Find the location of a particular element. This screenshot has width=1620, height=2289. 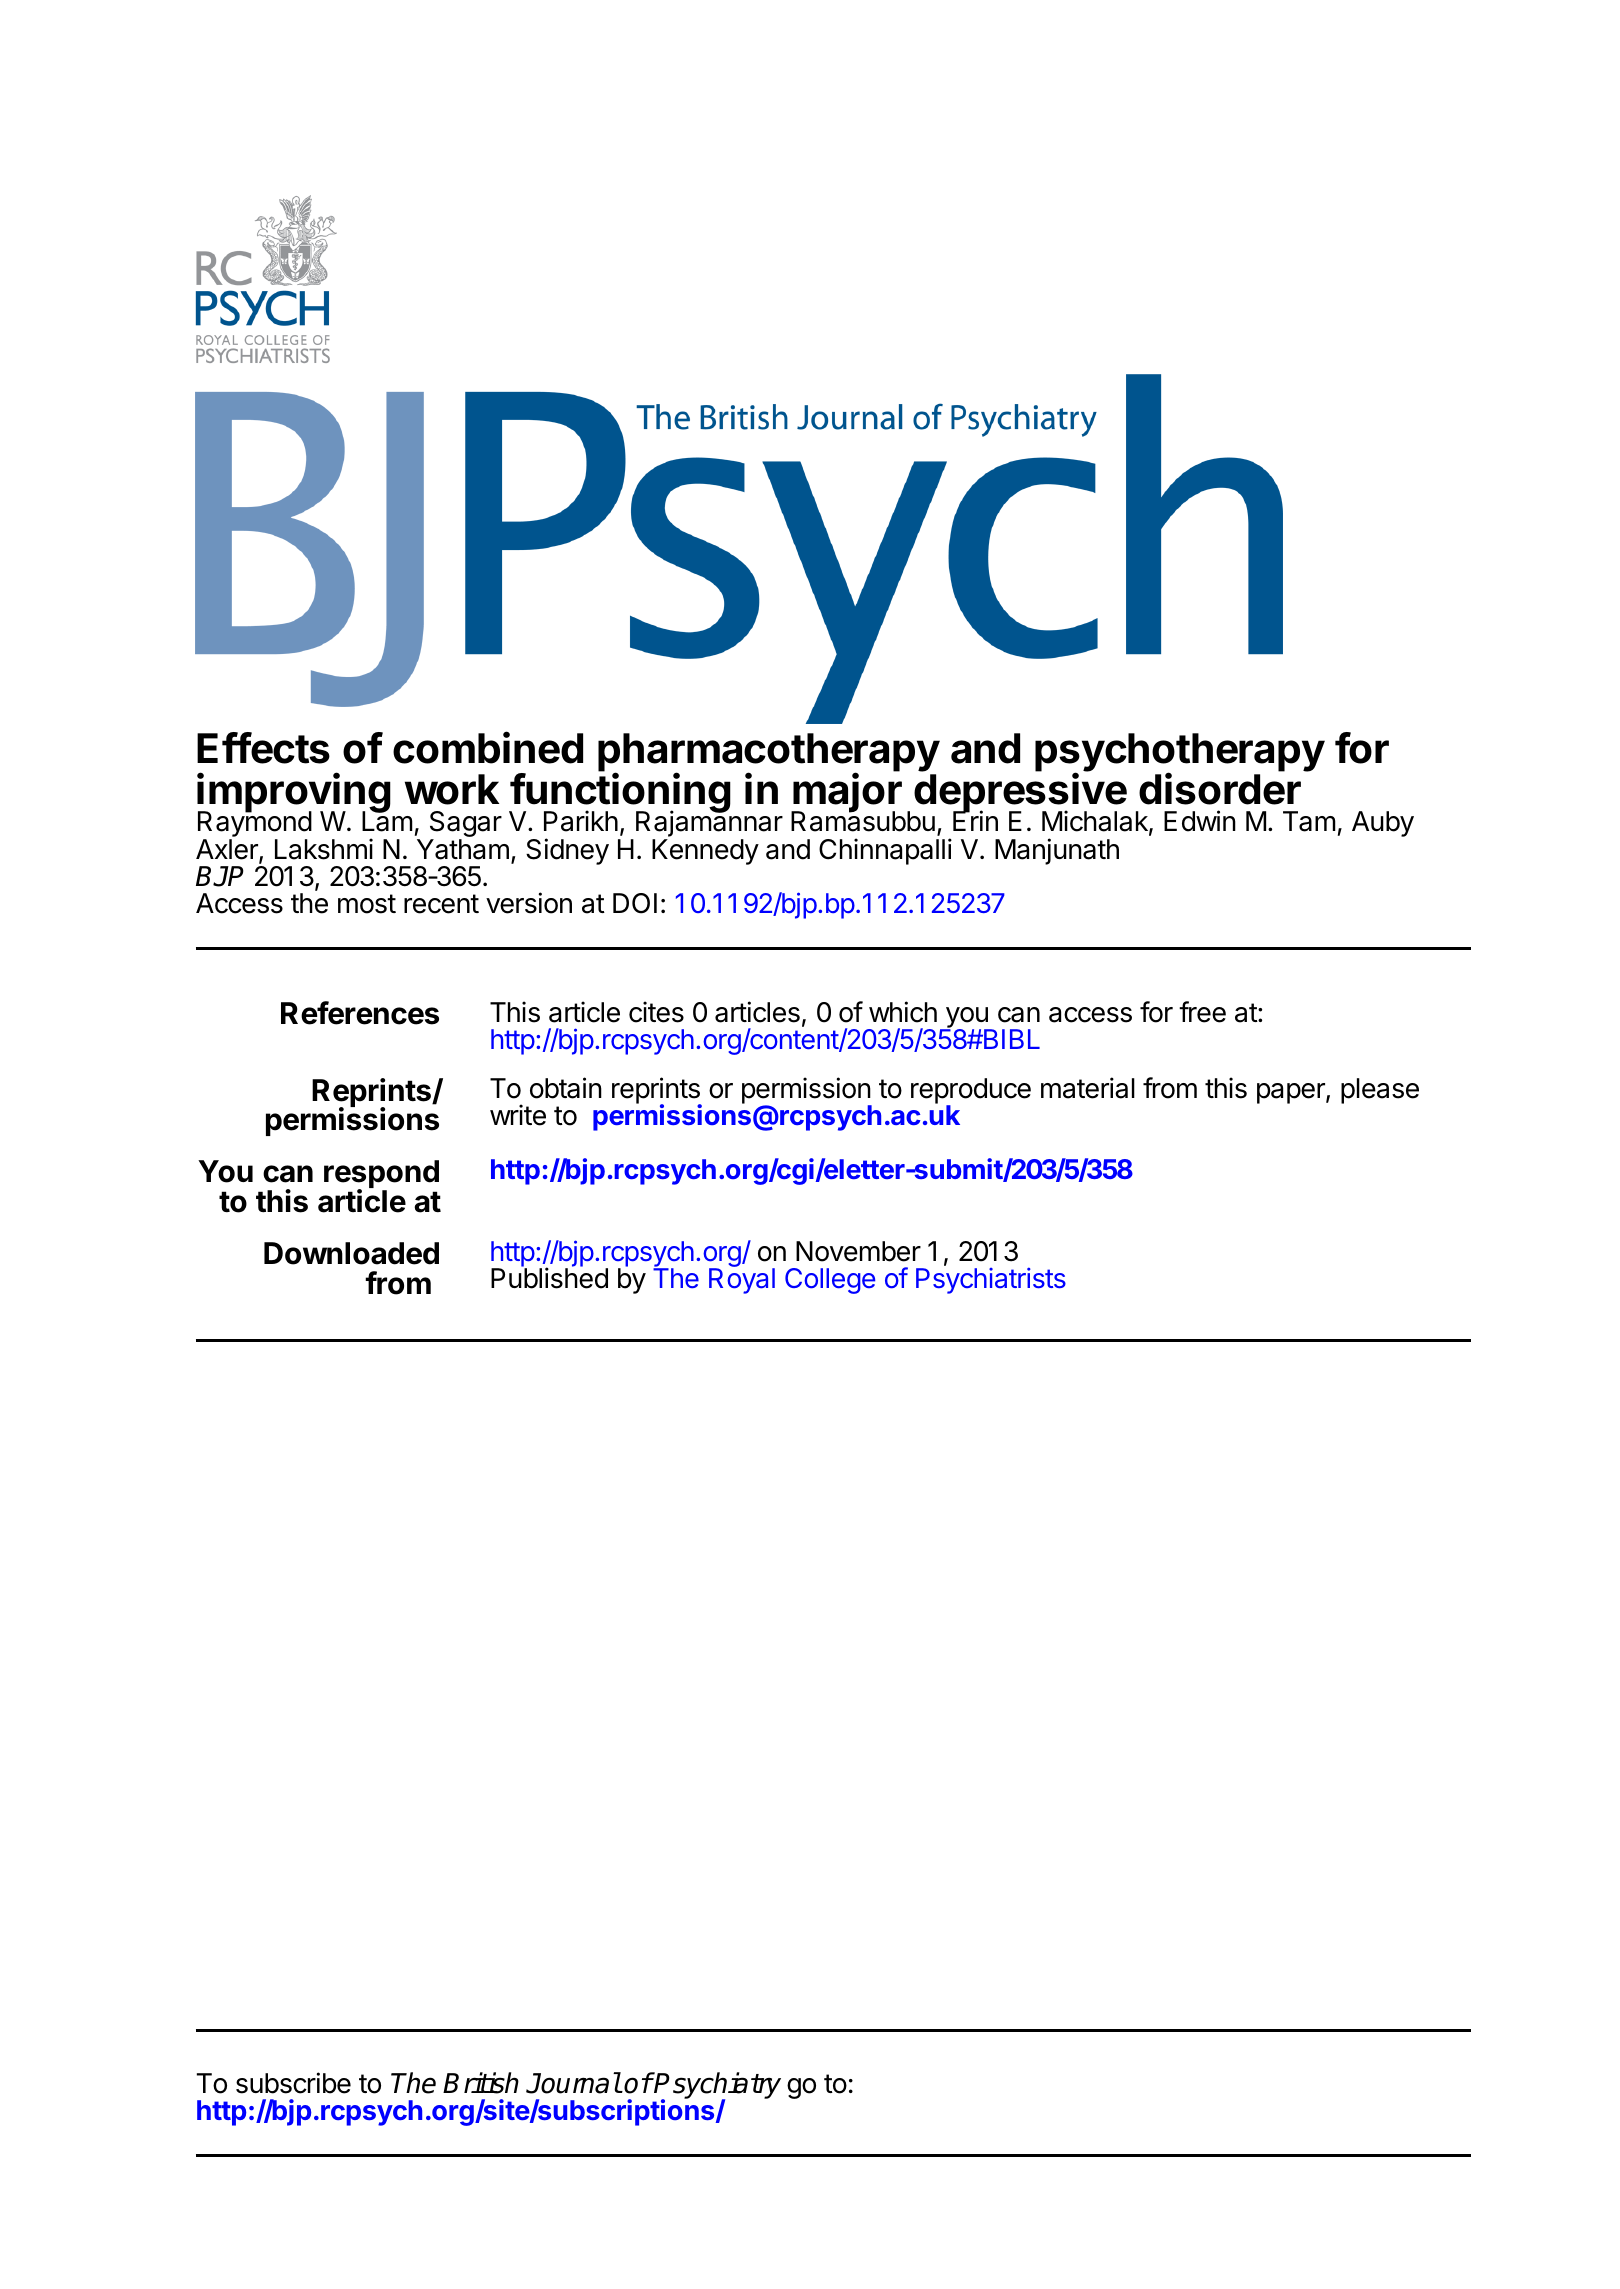

disorder is located at coordinates (1220, 789).
